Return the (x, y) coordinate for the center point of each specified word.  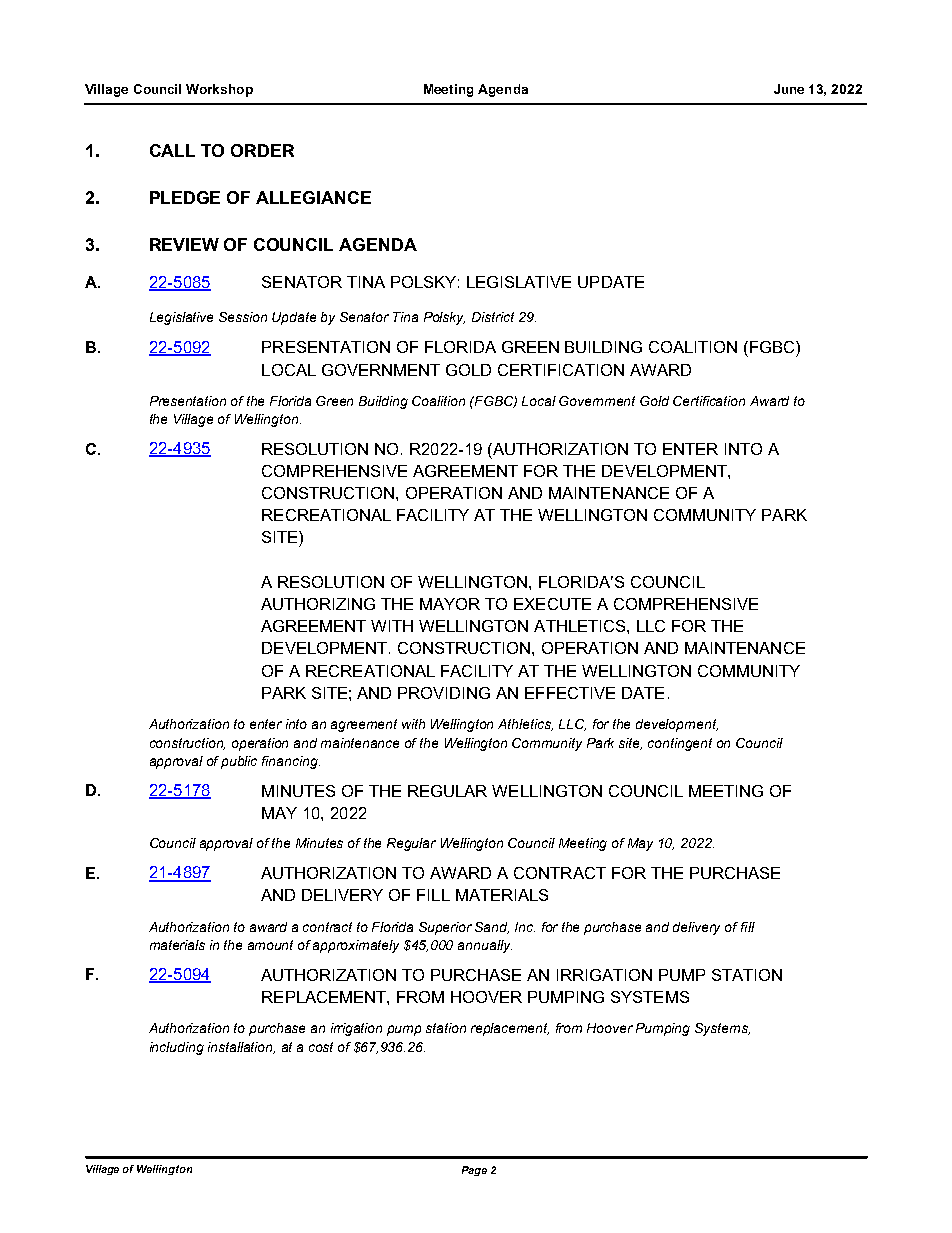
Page (474, 1171)
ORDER (262, 150)
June (789, 89)
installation (241, 1048)
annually (485, 946)
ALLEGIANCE (313, 197)
